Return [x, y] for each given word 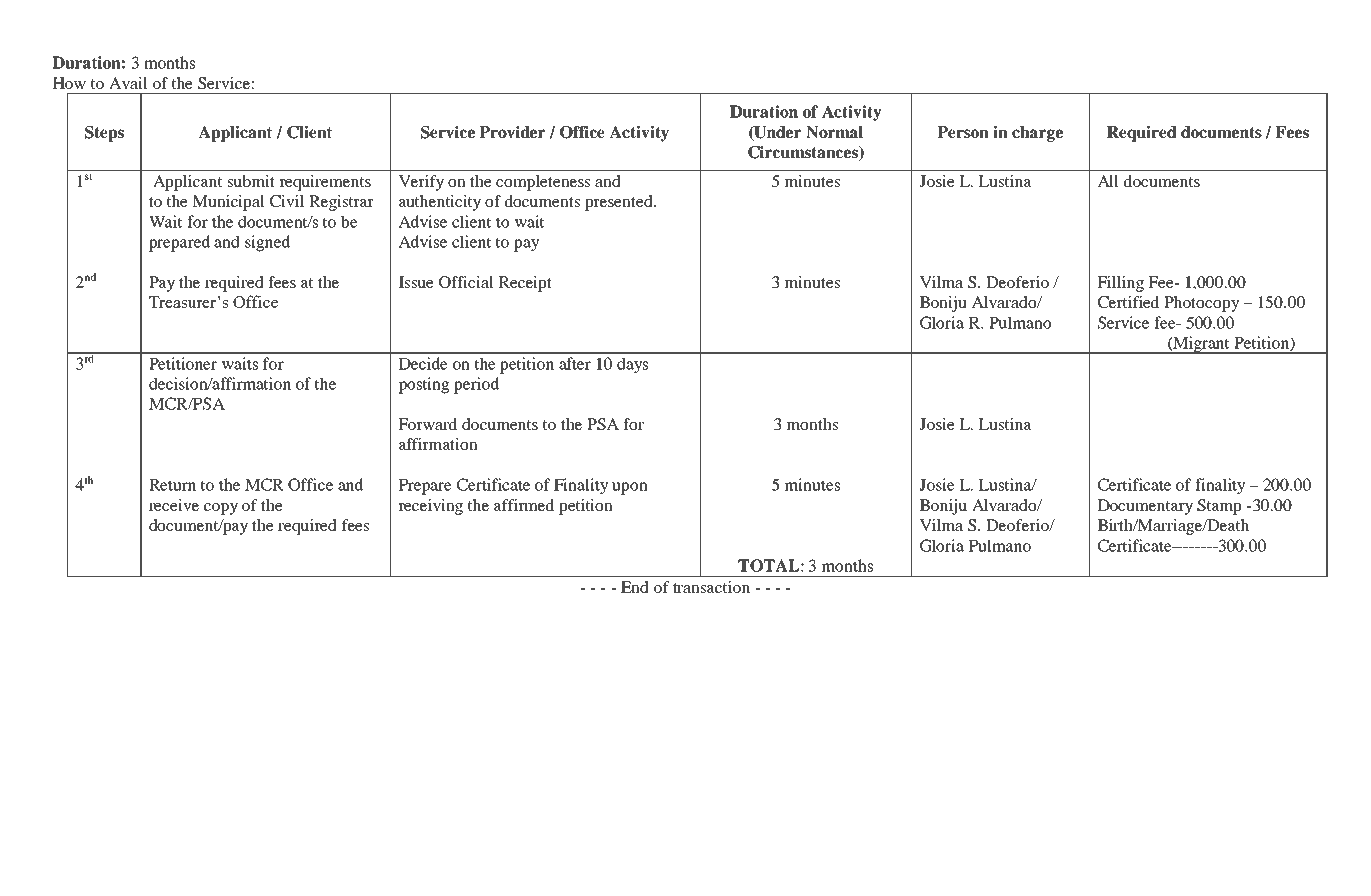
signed [267, 243]
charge [1037, 134]
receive [174, 505]
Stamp [1219, 507]
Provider [512, 132]
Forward [427, 424]
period [476, 385]
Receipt [525, 284]
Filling [1120, 284]
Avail [128, 83]
